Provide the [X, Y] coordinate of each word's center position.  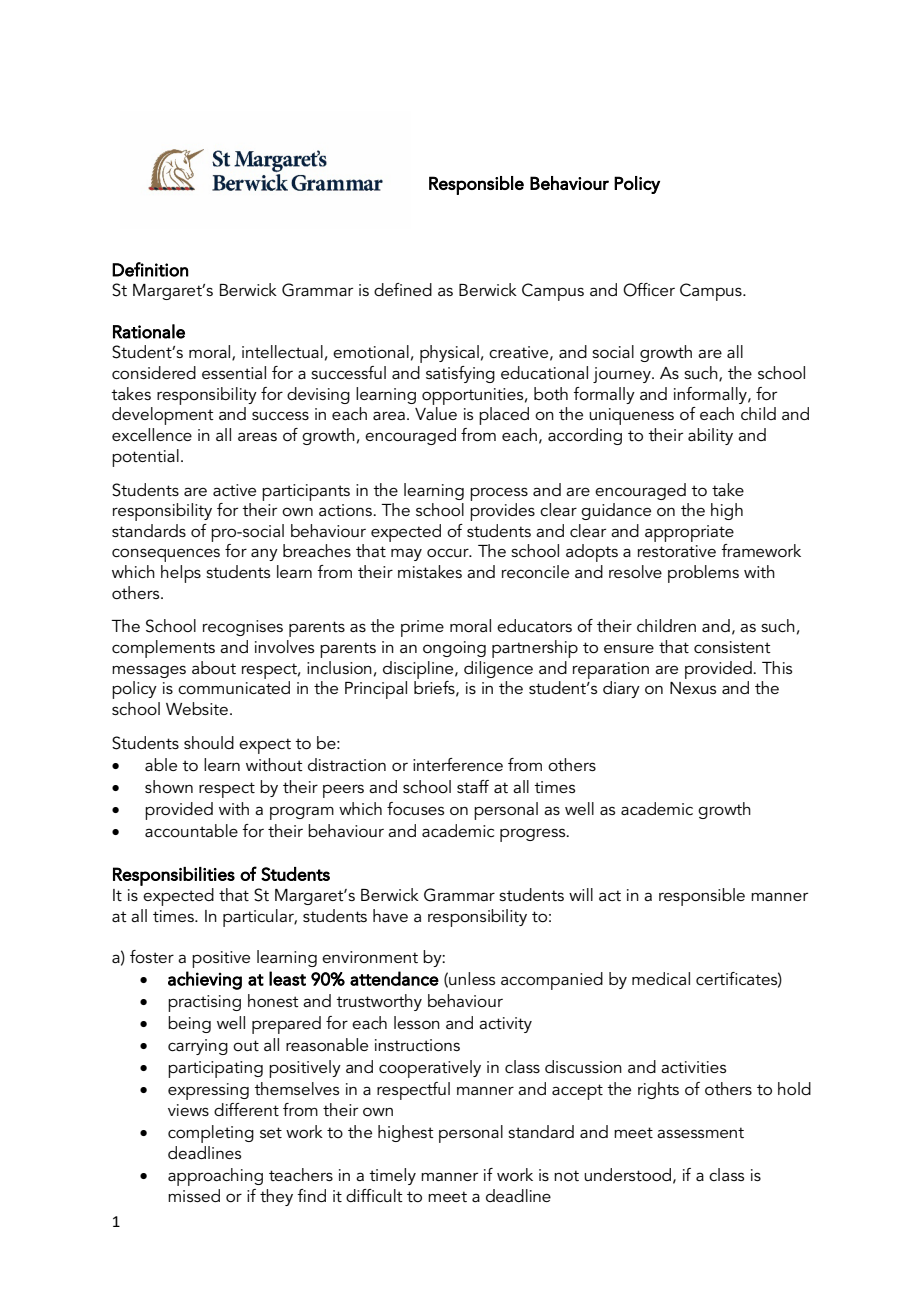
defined [403, 289]
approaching [215, 1177]
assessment [700, 1132]
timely [392, 1176]
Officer [649, 290]
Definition [150, 269]
